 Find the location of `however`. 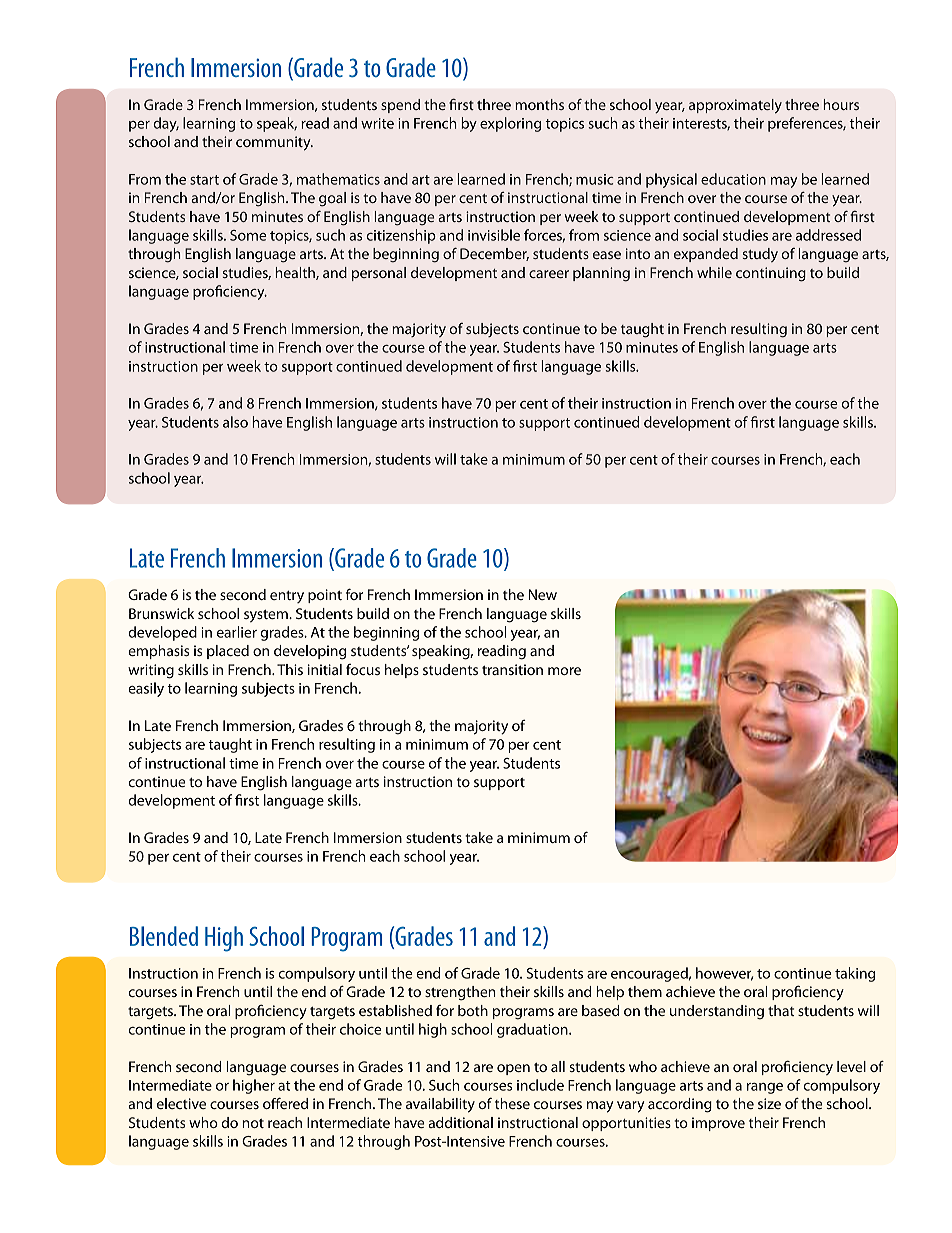

however is located at coordinates (724, 974).
